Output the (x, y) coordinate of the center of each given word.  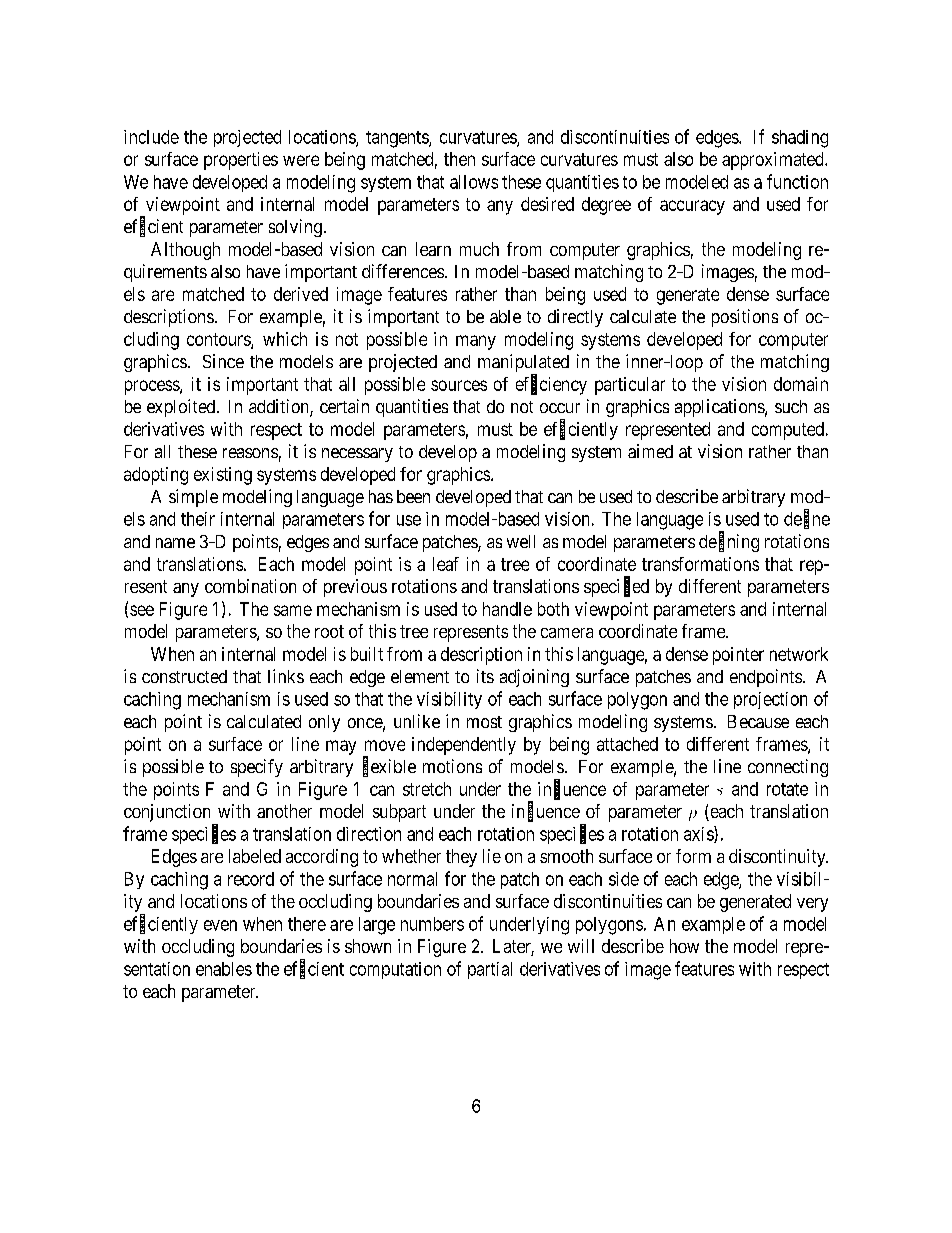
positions (745, 318)
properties (241, 161)
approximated (774, 161)
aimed (650, 451)
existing (223, 476)
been (413, 496)
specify (257, 768)
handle (507, 609)
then (459, 159)
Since (223, 361)
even (220, 925)
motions (452, 766)
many (476, 342)
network (799, 654)
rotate (787, 789)
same (293, 610)
